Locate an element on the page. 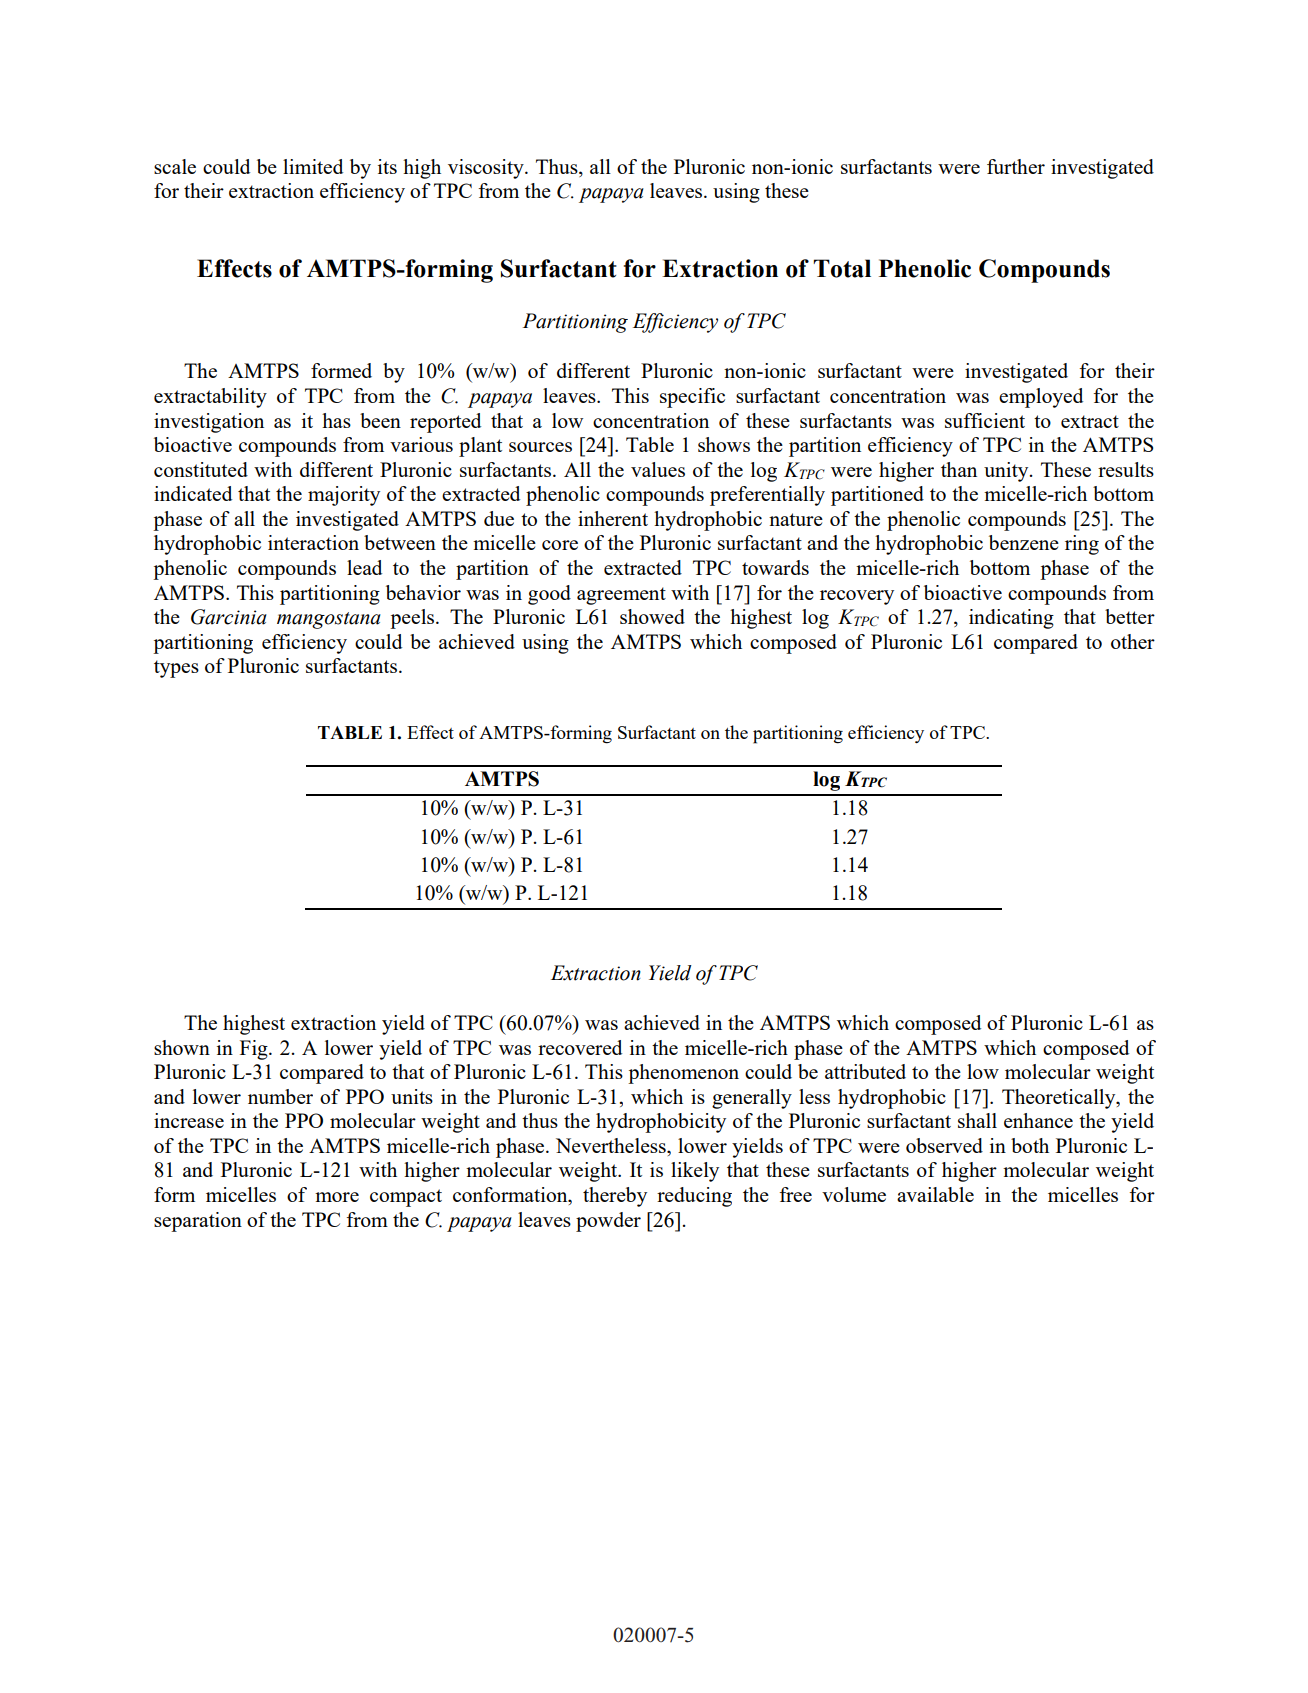 The height and width of the image is (1693, 1308). further is located at coordinates (1016, 166).
